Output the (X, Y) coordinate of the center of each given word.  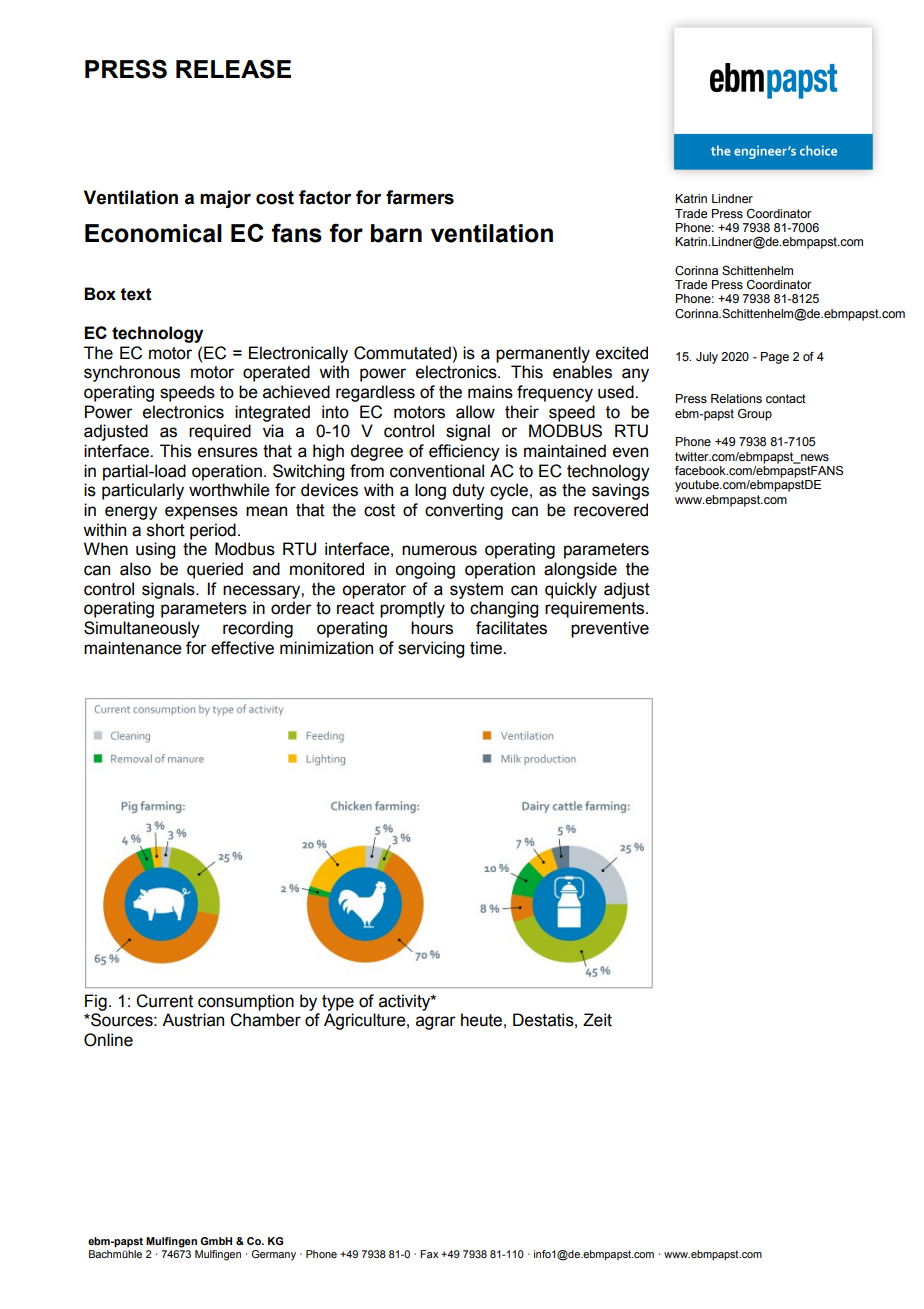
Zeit (597, 1020)
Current (164, 1001)
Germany (274, 1255)
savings (620, 491)
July (707, 358)
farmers (420, 197)
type (338, 1003)
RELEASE (233, 69)
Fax (429, 1254)
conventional (437, 471)
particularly (143, 491)
